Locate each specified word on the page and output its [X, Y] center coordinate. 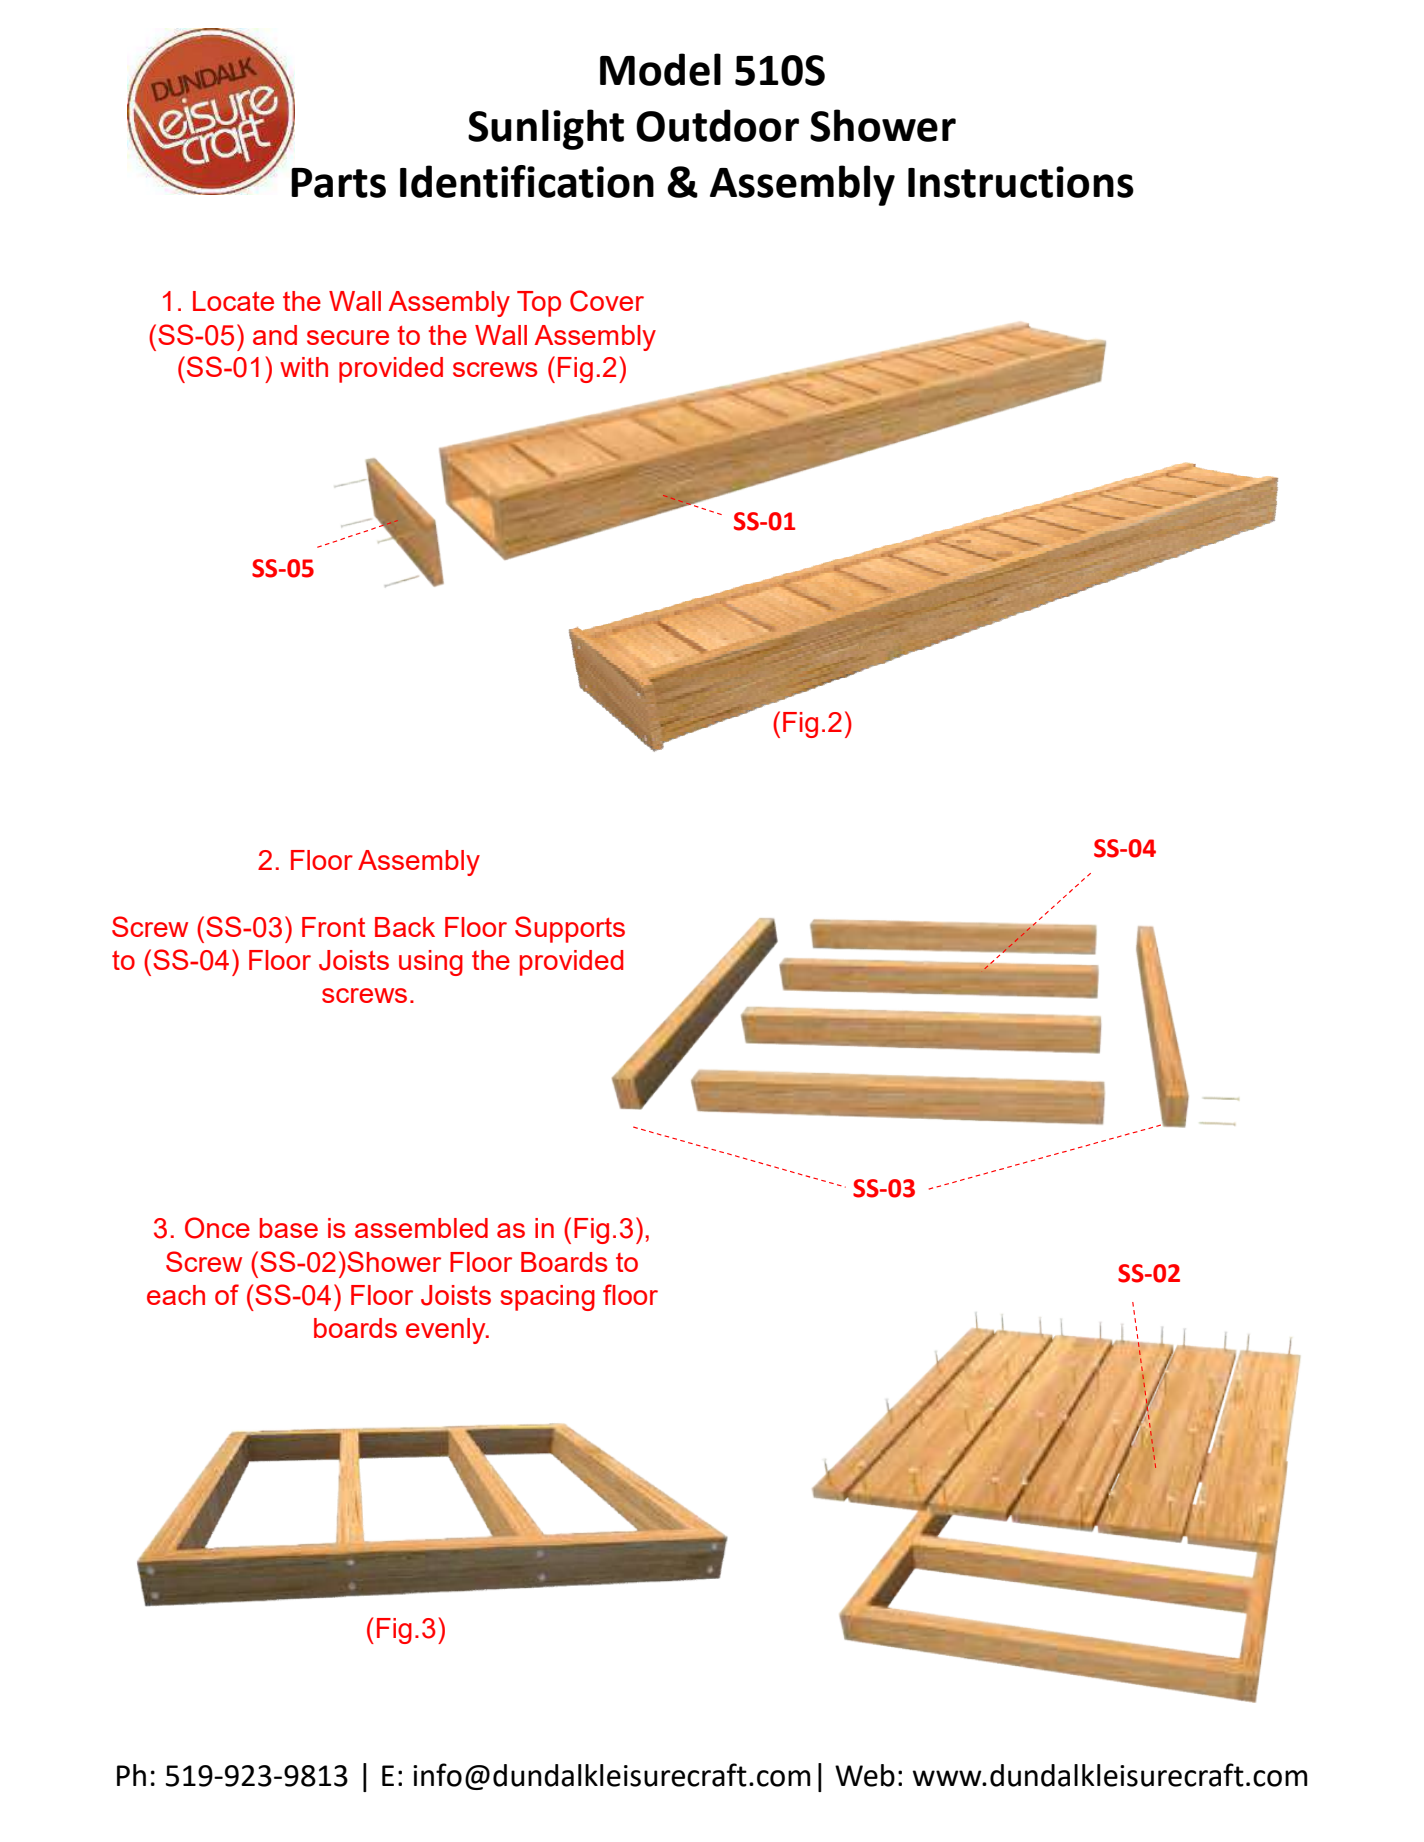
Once [217, 1228]
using [431, 963]
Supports [570, 929]
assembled [421, 1228]
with [304, 367]
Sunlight [546, 129]
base [289, 1228]
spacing [547, 1298]
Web [865, 1775]
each [176, 1295]
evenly [447, 1331]
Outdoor [717, 125]
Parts [338, 183]
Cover [607, 301]
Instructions [1021, 182]
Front [333, 927]
